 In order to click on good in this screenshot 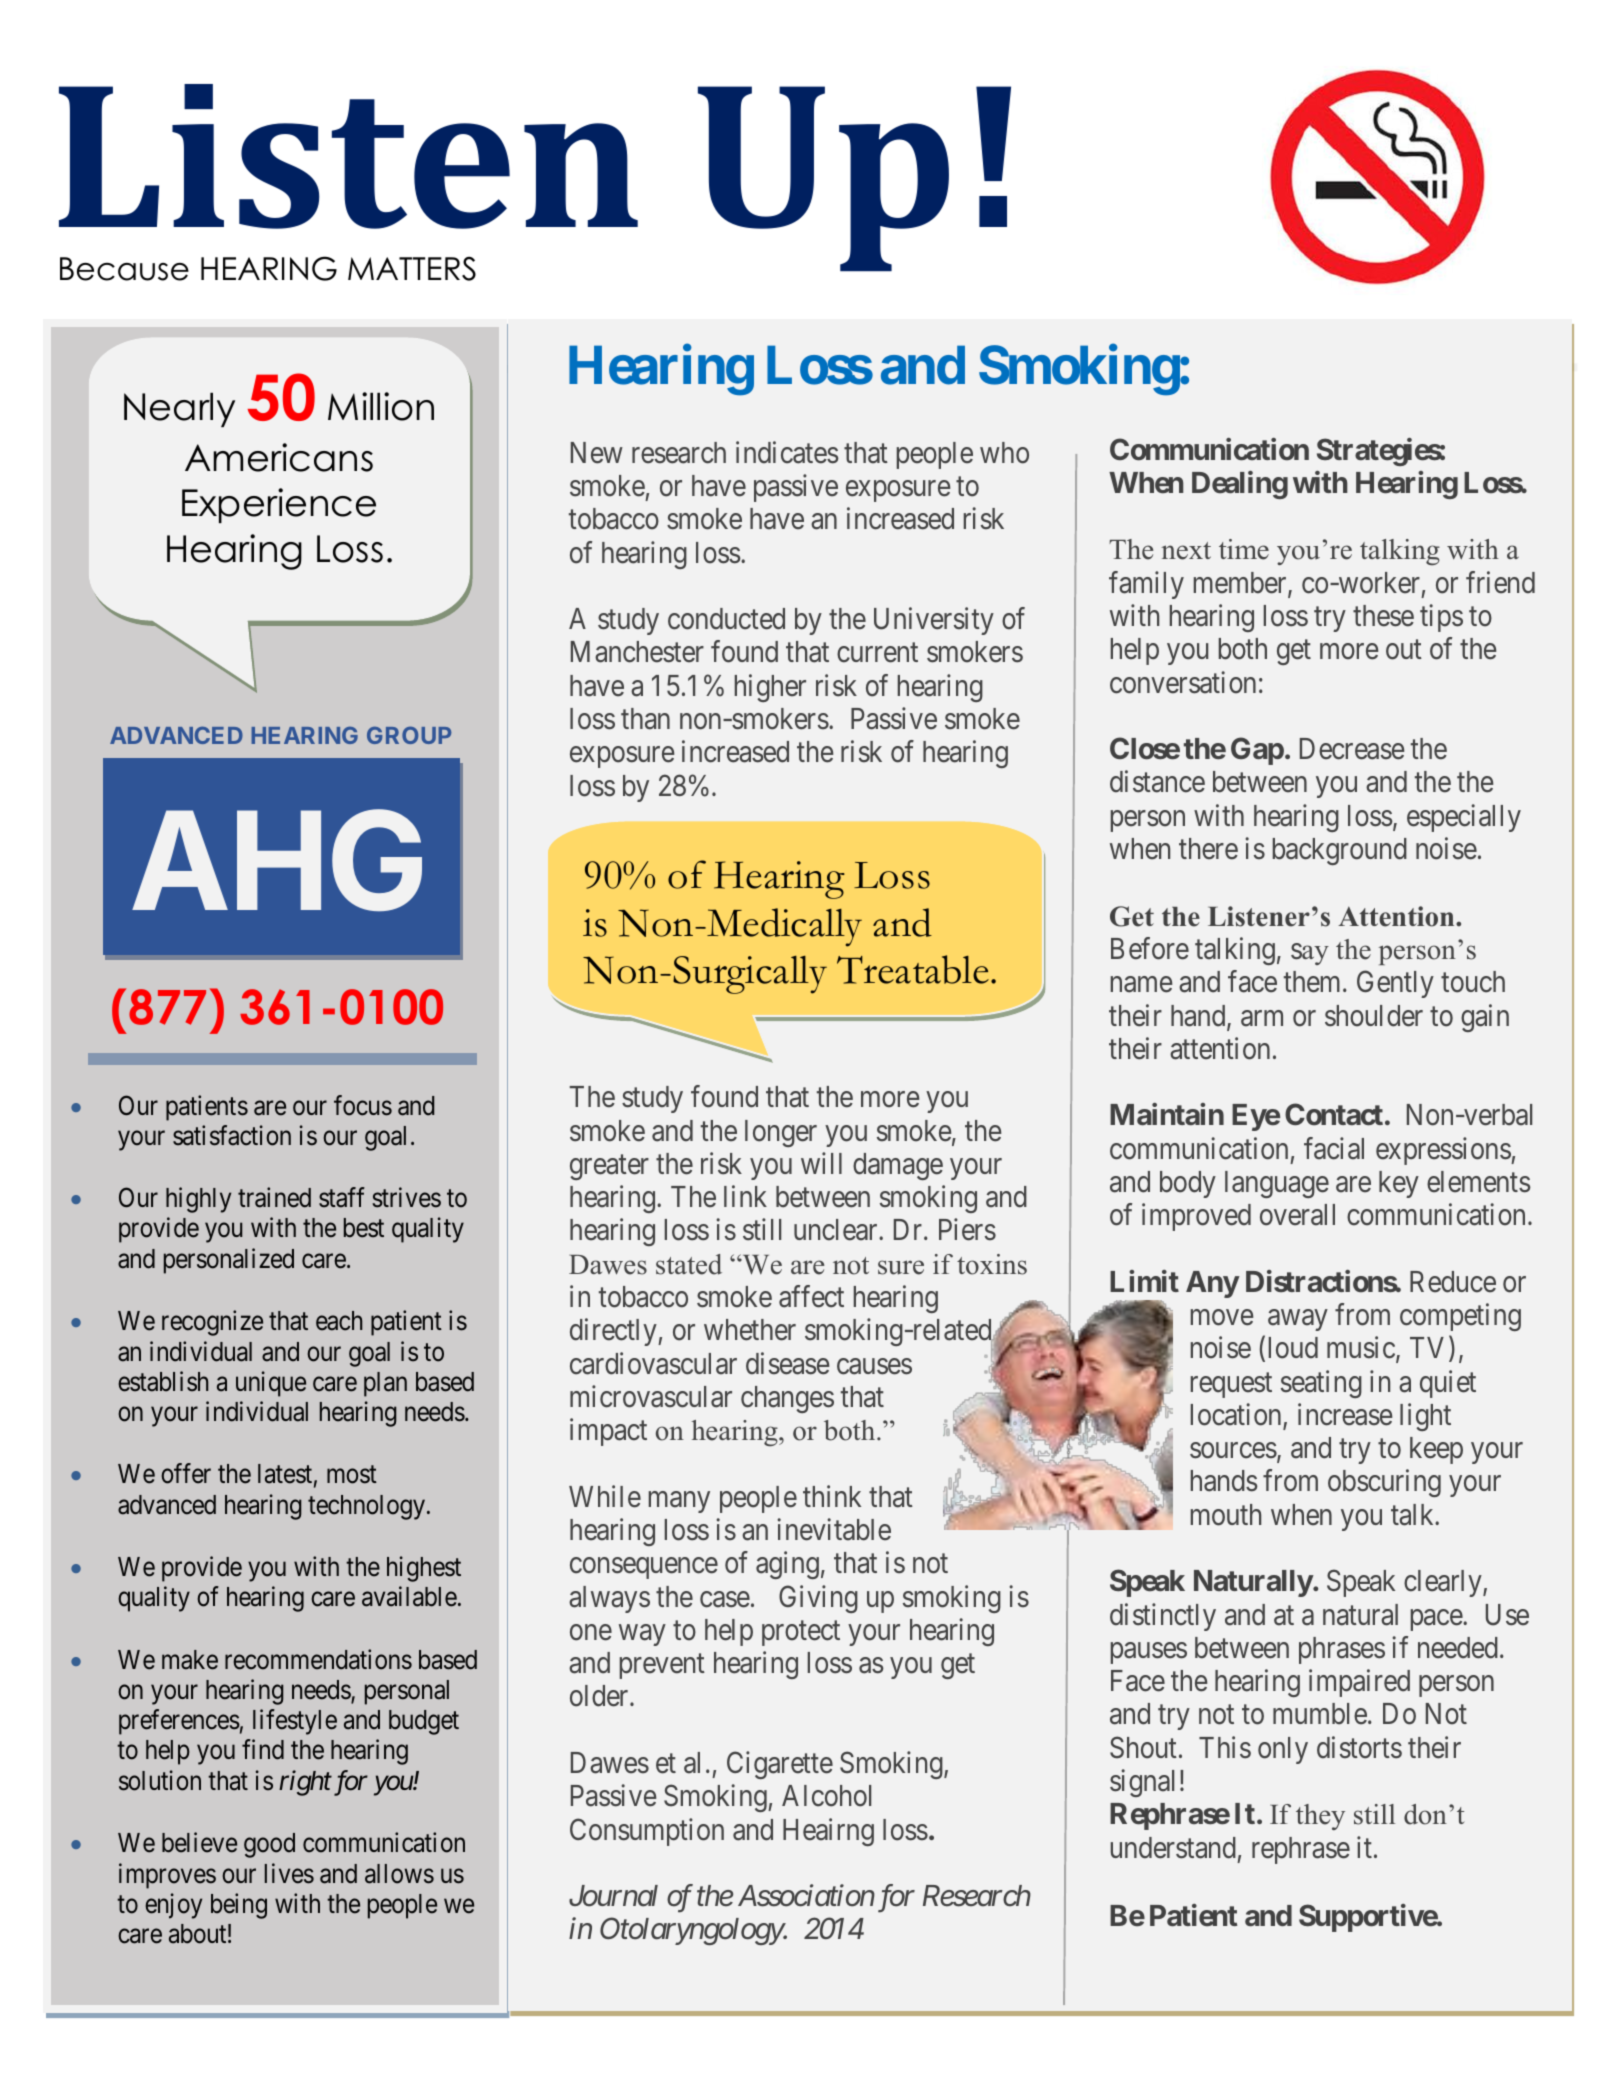, I will do `click(269, 1845)`.
